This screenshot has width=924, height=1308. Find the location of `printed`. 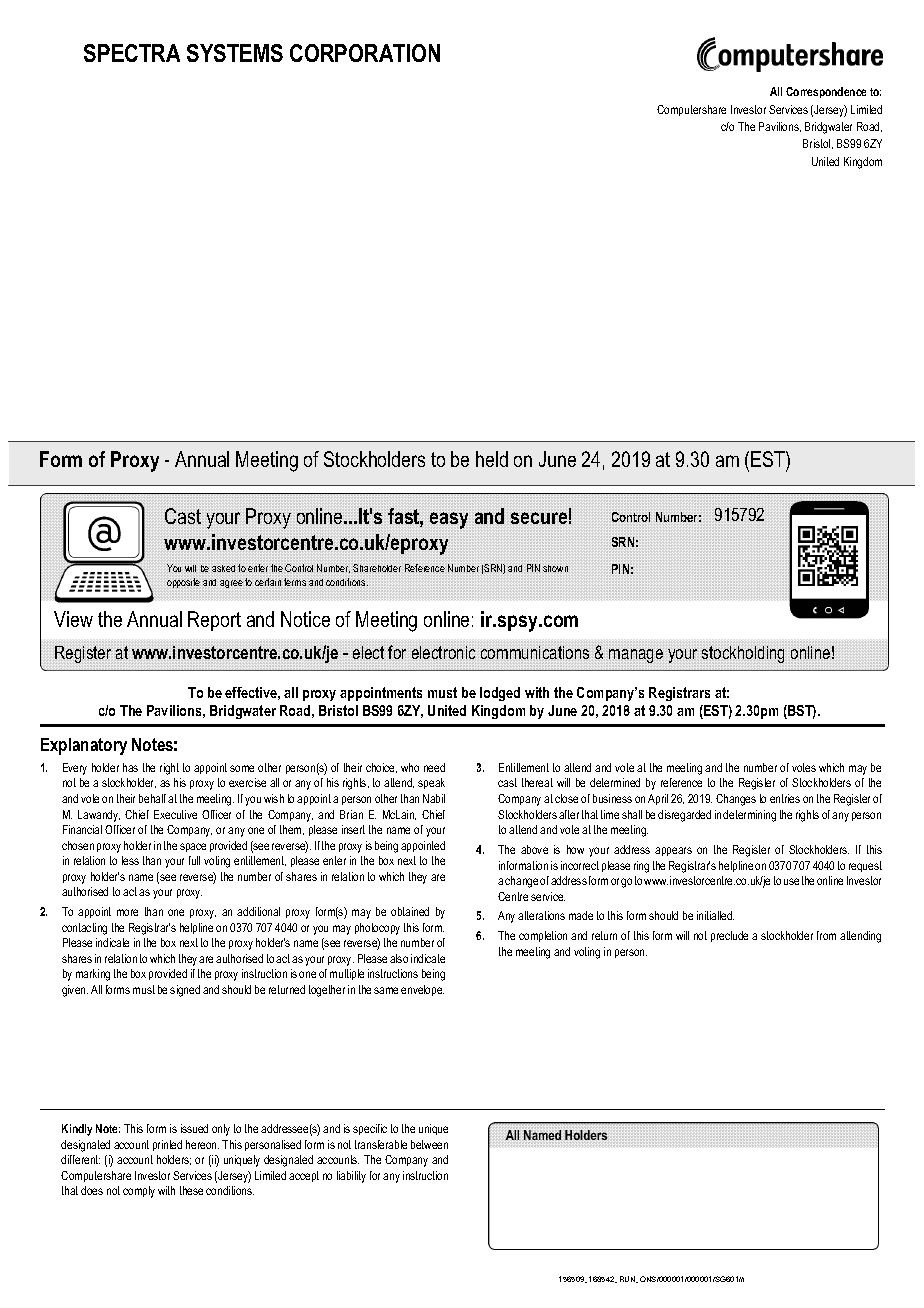

printed is located at coordinates (167, 1145).
